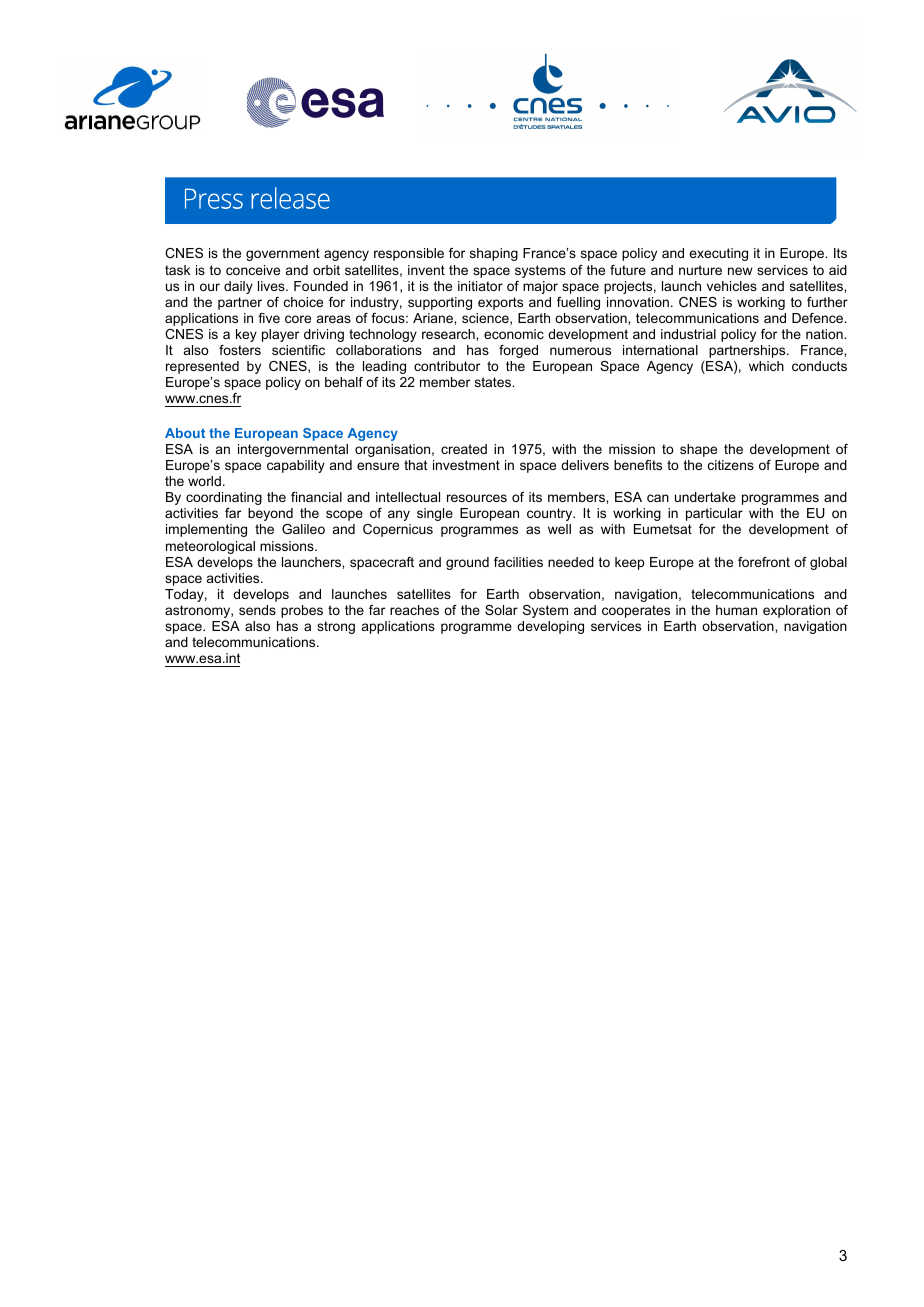  Describe the element at coordinates (698, 450) in the screenshot. I see `shape` at that location.
